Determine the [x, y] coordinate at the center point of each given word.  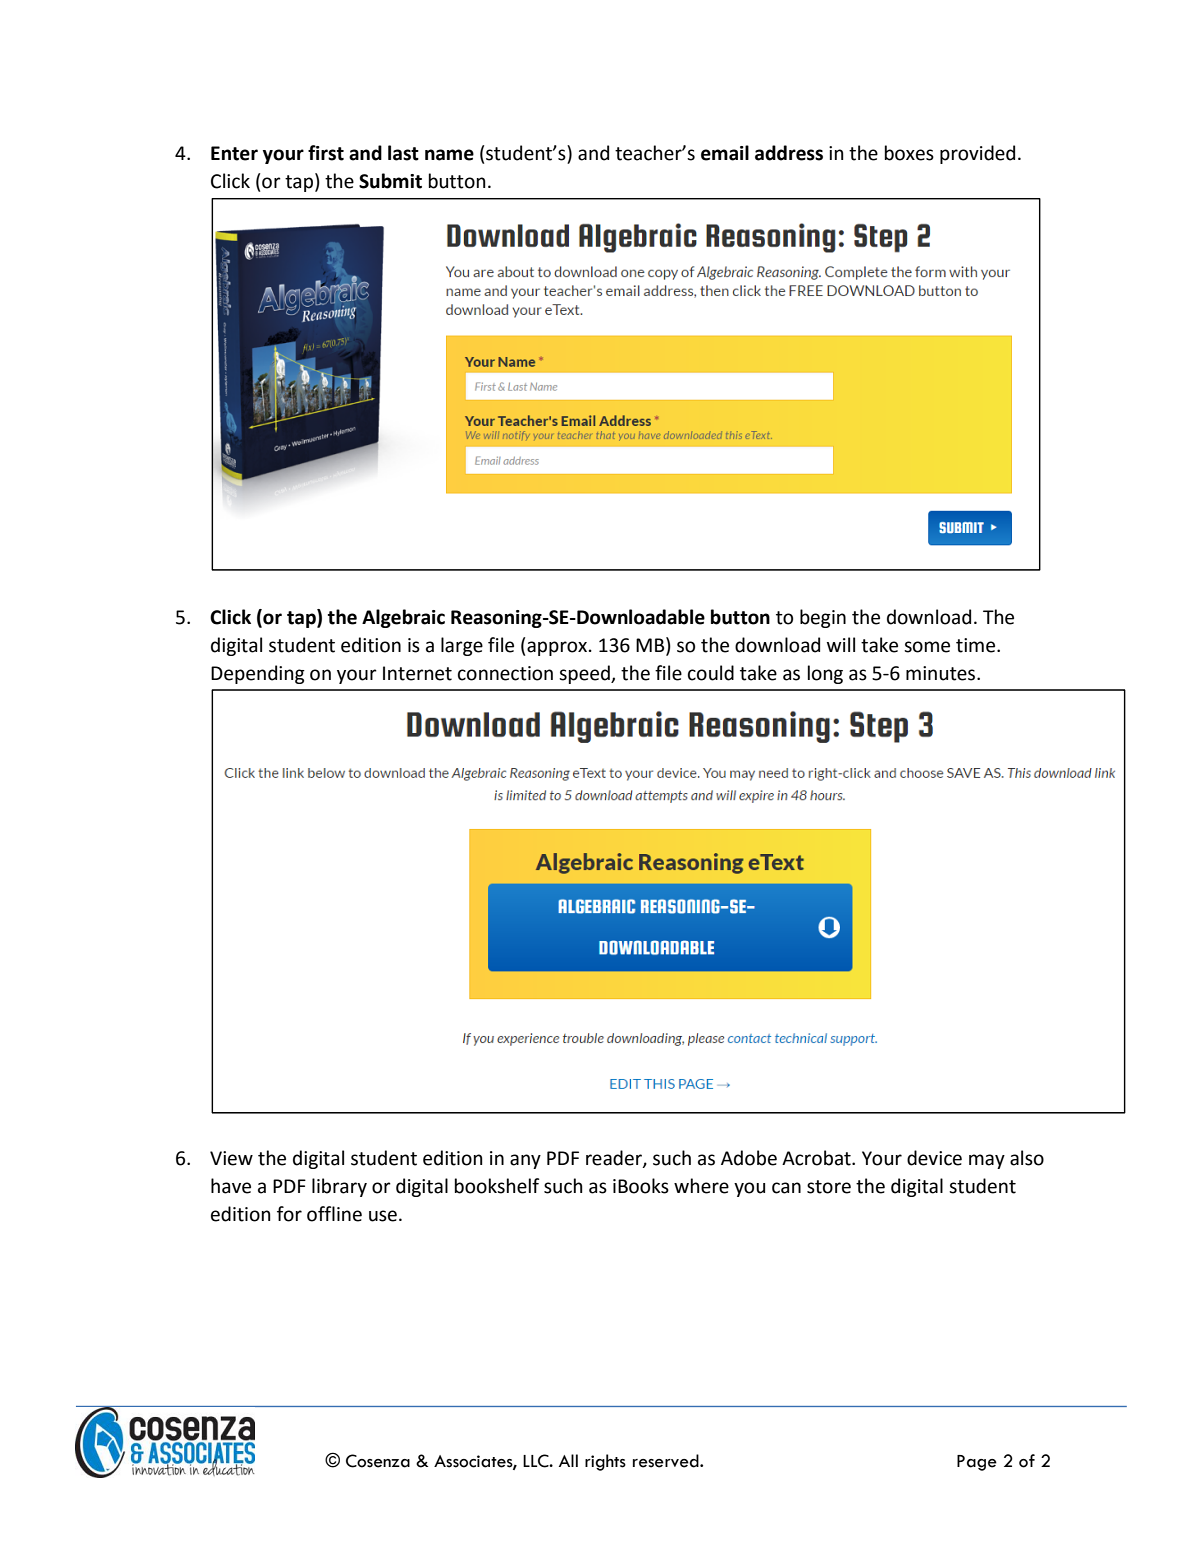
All [568, 1460]
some [927, 647]
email [725, 153]
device [934, 1158]
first [326, 153]
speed [585, 674]
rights [605, 1462]
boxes [909, 153]
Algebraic [403, 618]
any [525, 1161]
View [231, 1158]
